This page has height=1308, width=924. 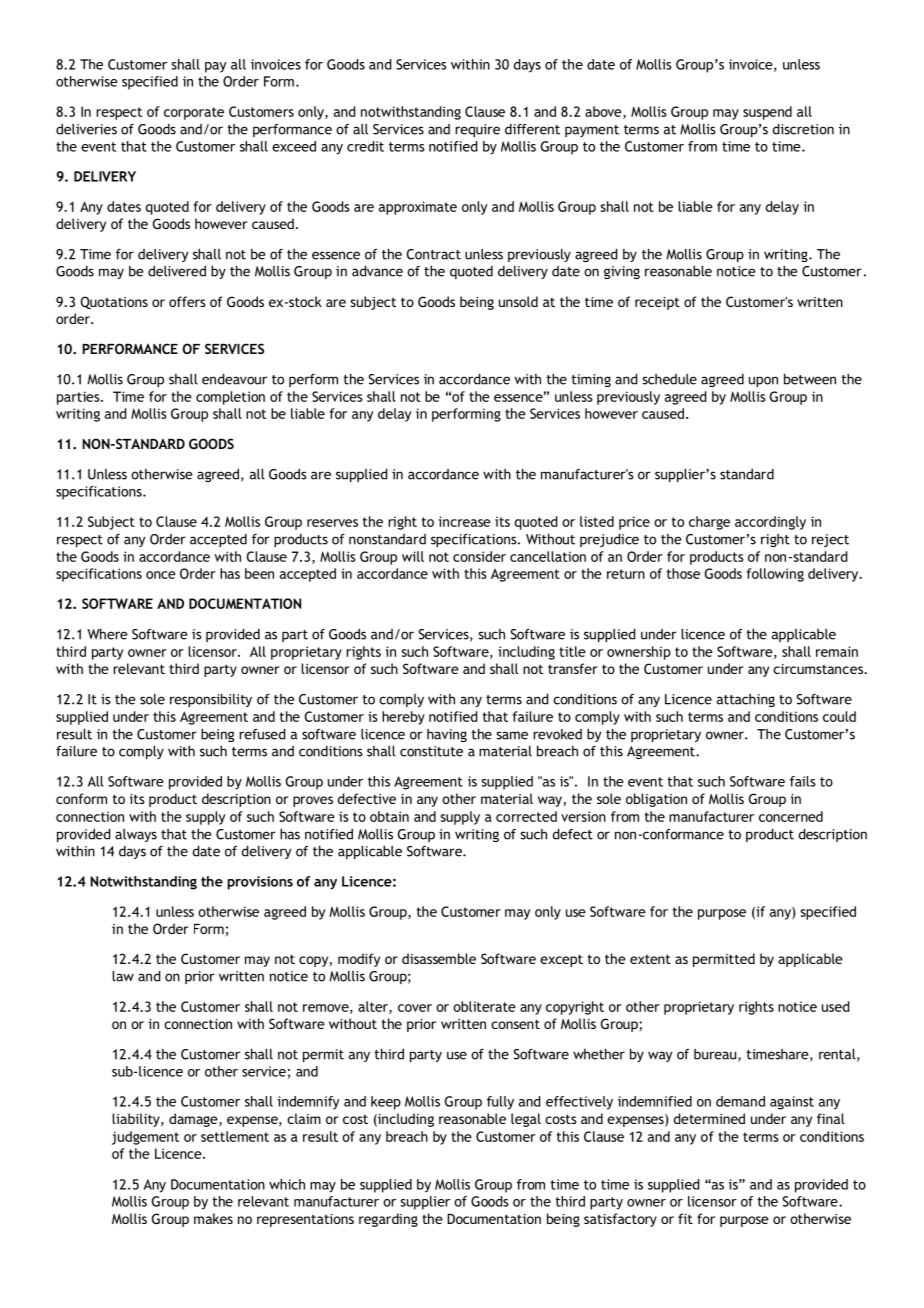 What do you see at coordinates (136, 835) in the page?
I see `always` at bounding box center [136, 835].
